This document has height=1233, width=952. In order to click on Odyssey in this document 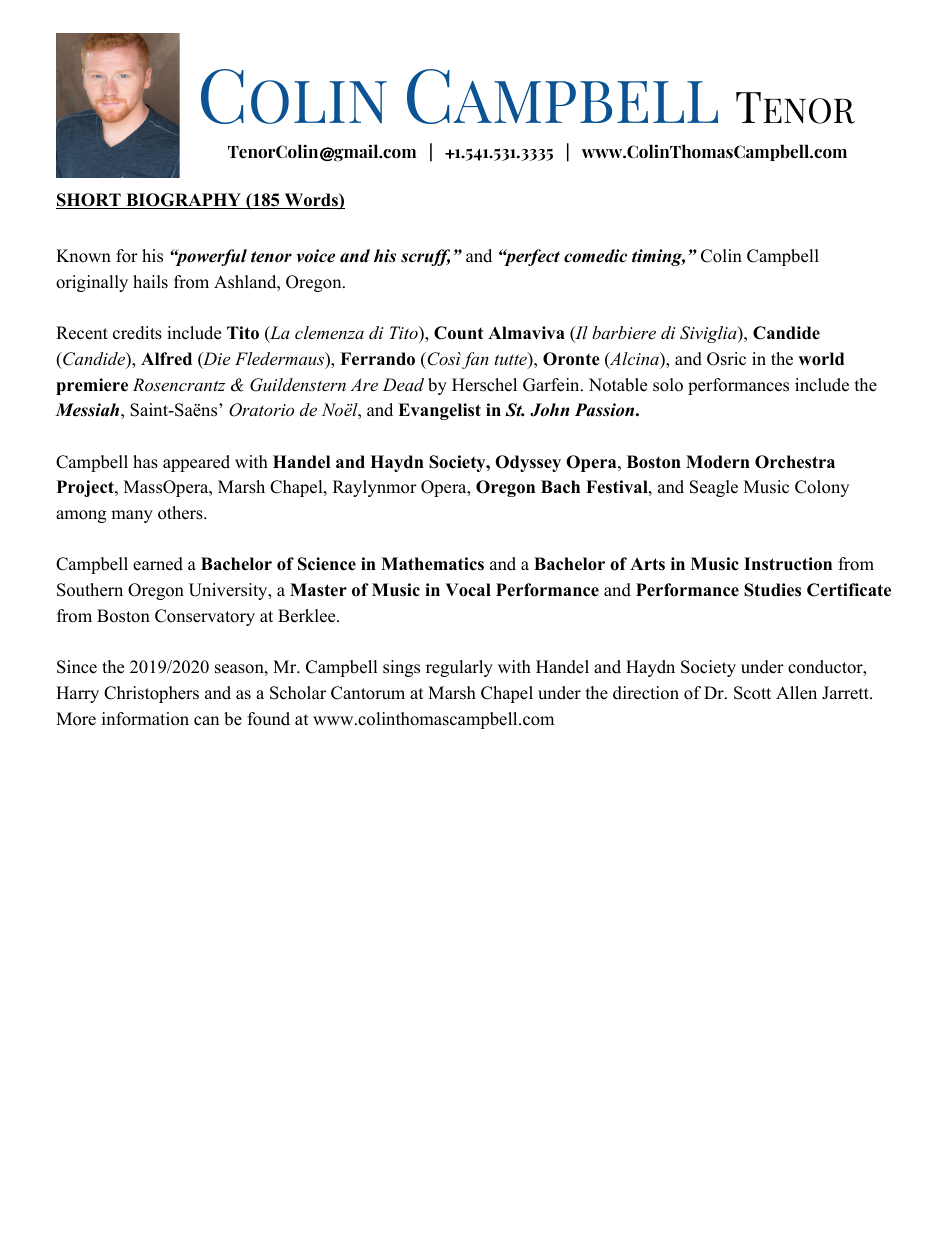, I will do `click(528, 463)`.
